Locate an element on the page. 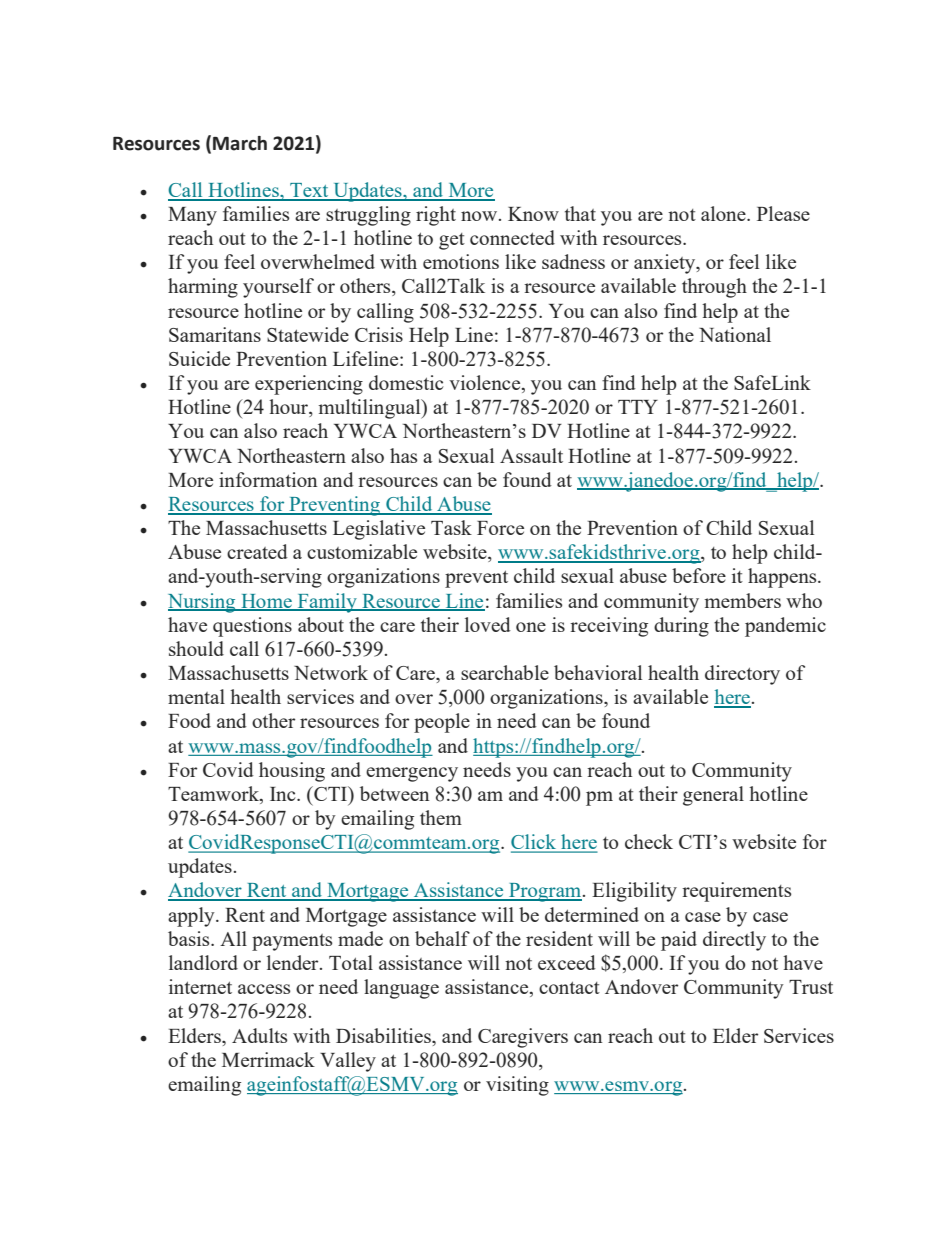 The height and width of the document is (1233, 952). Know is located at coordinates (533, 214).
